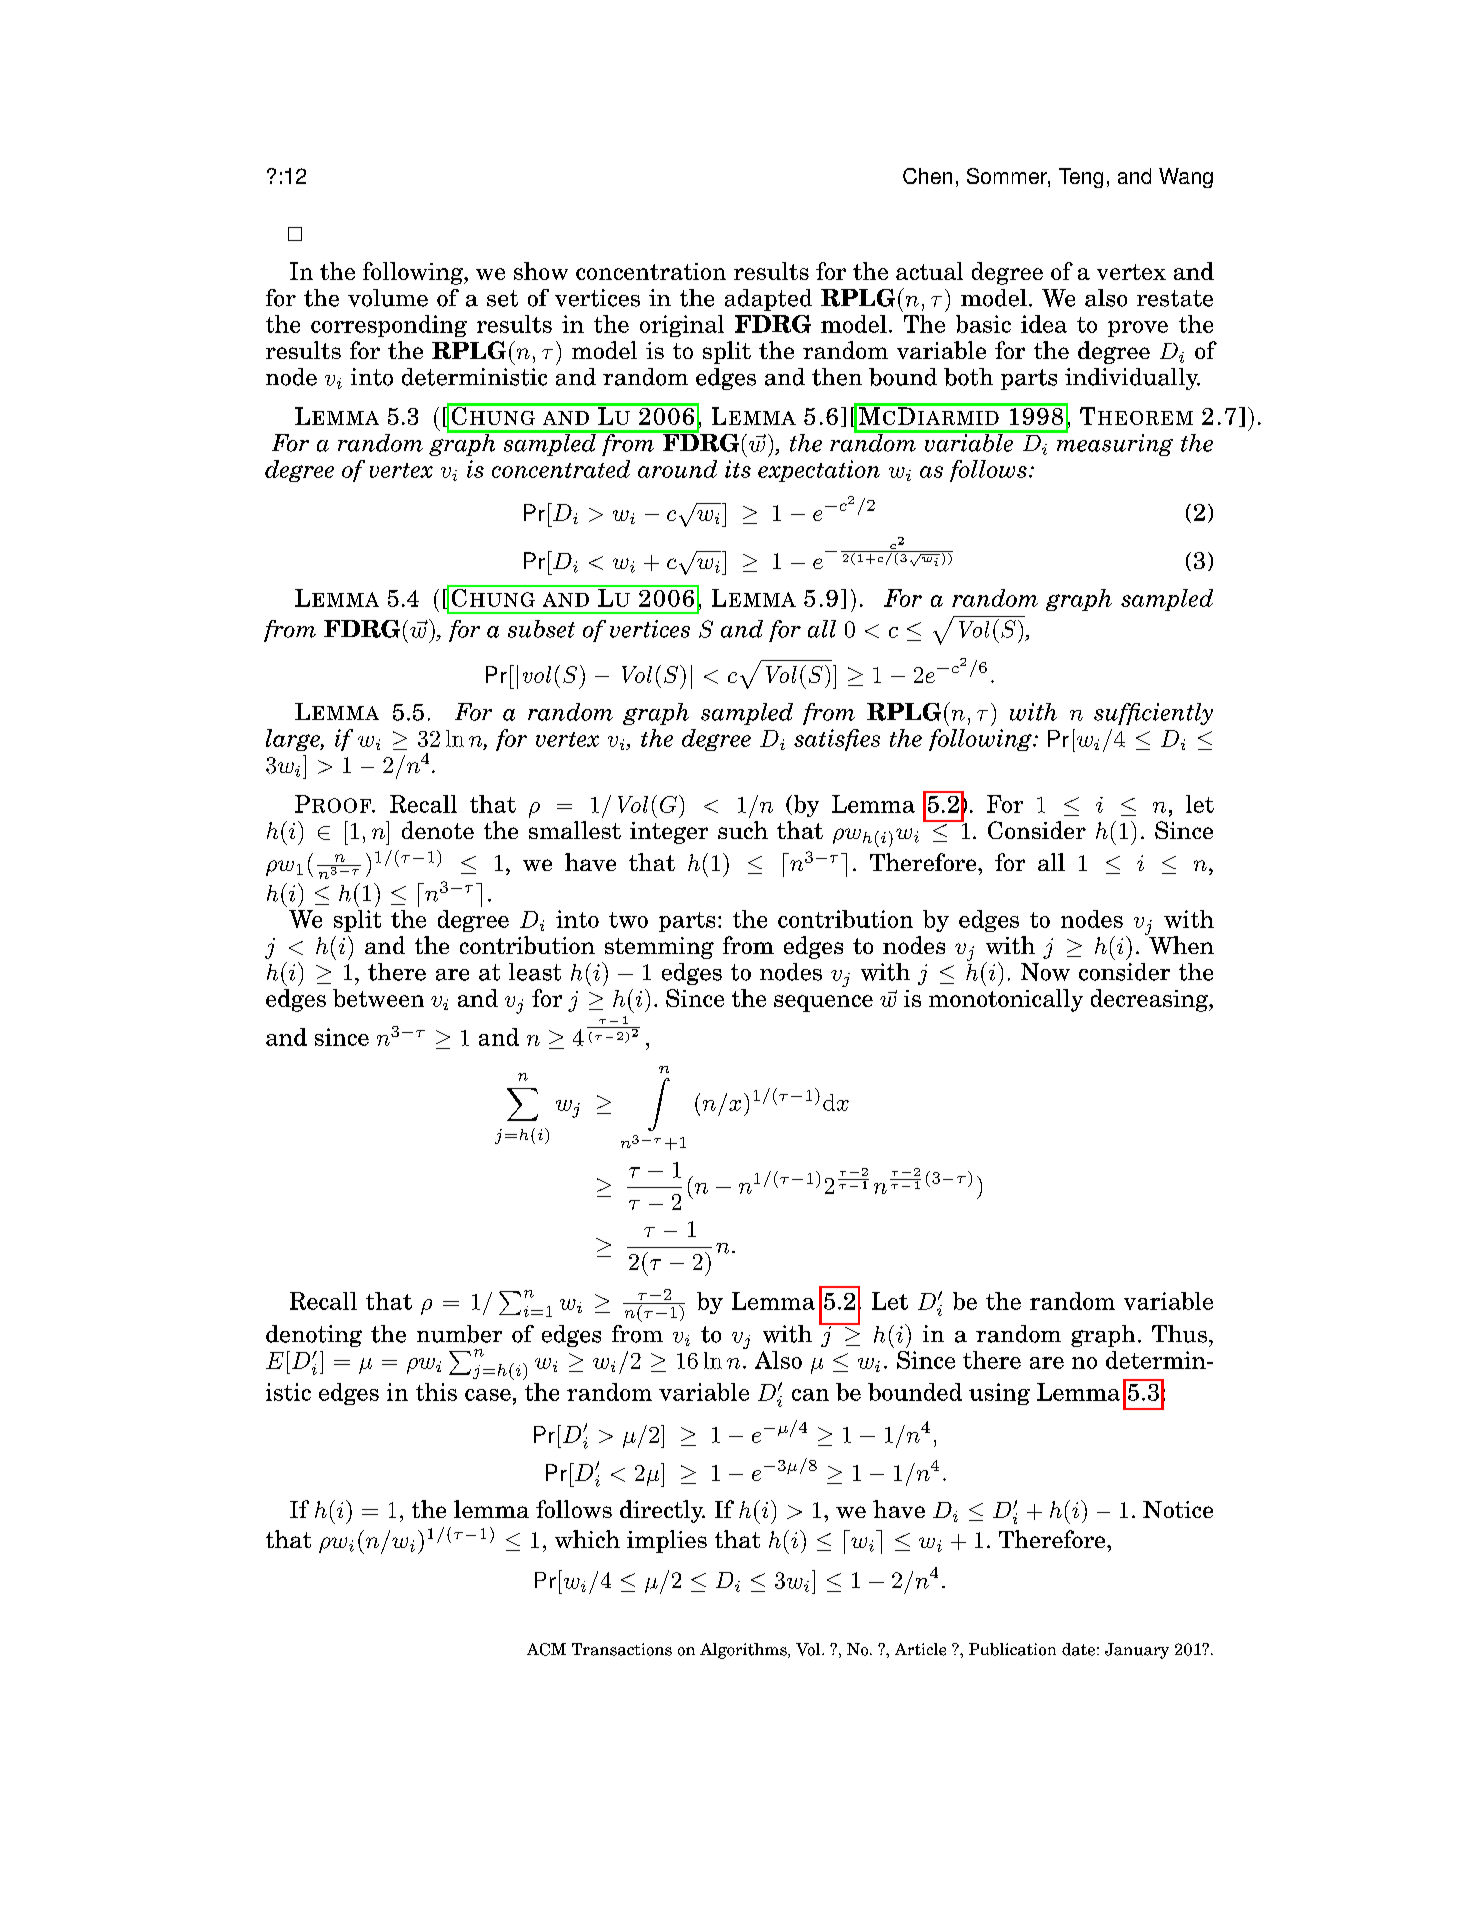 The image size is (1472, 1905). Describe the element at coordinates (546, 1649) in the page. I see `ACM` at that location.
